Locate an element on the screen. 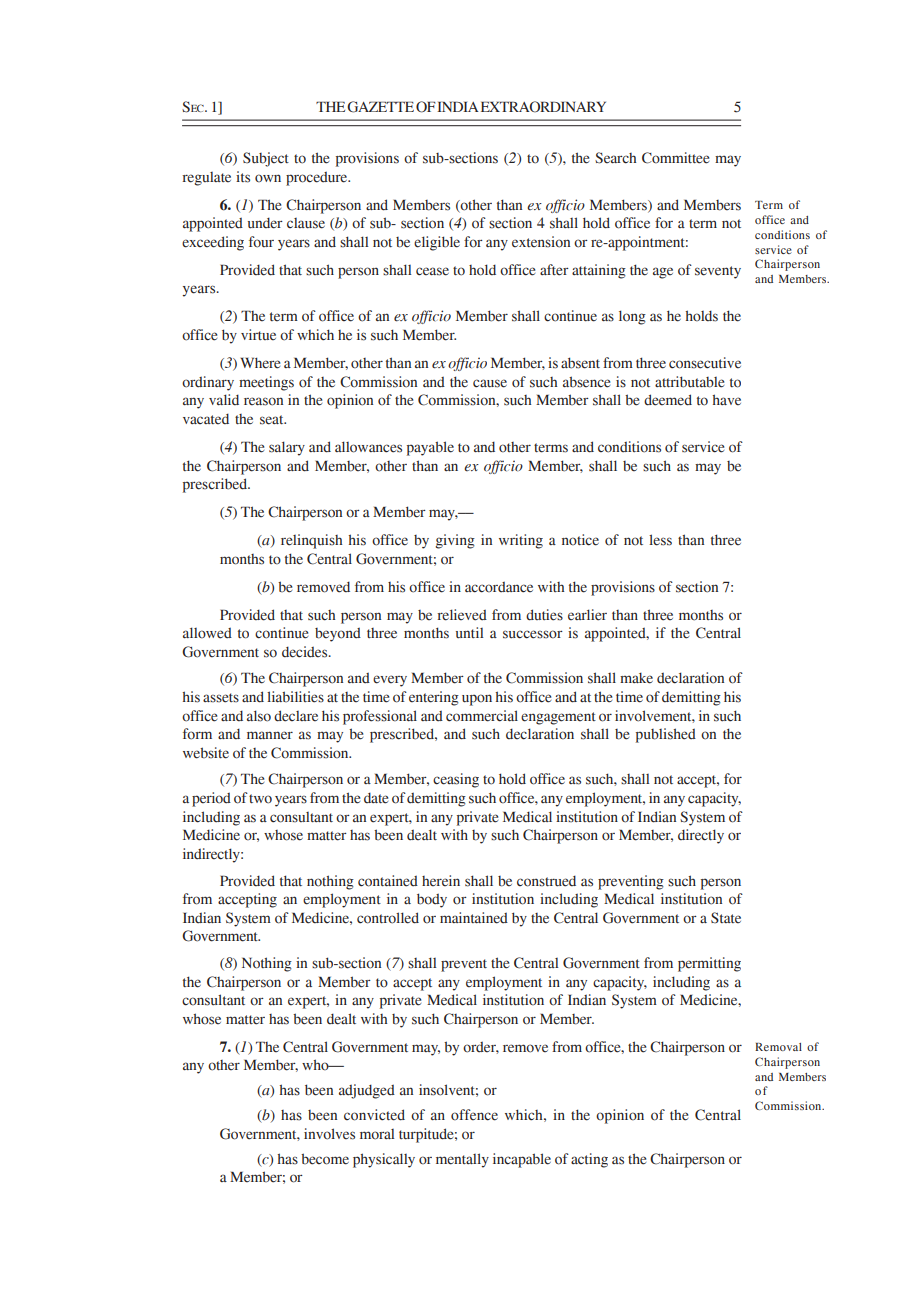  involves is located at coordinates (329, 1134).
